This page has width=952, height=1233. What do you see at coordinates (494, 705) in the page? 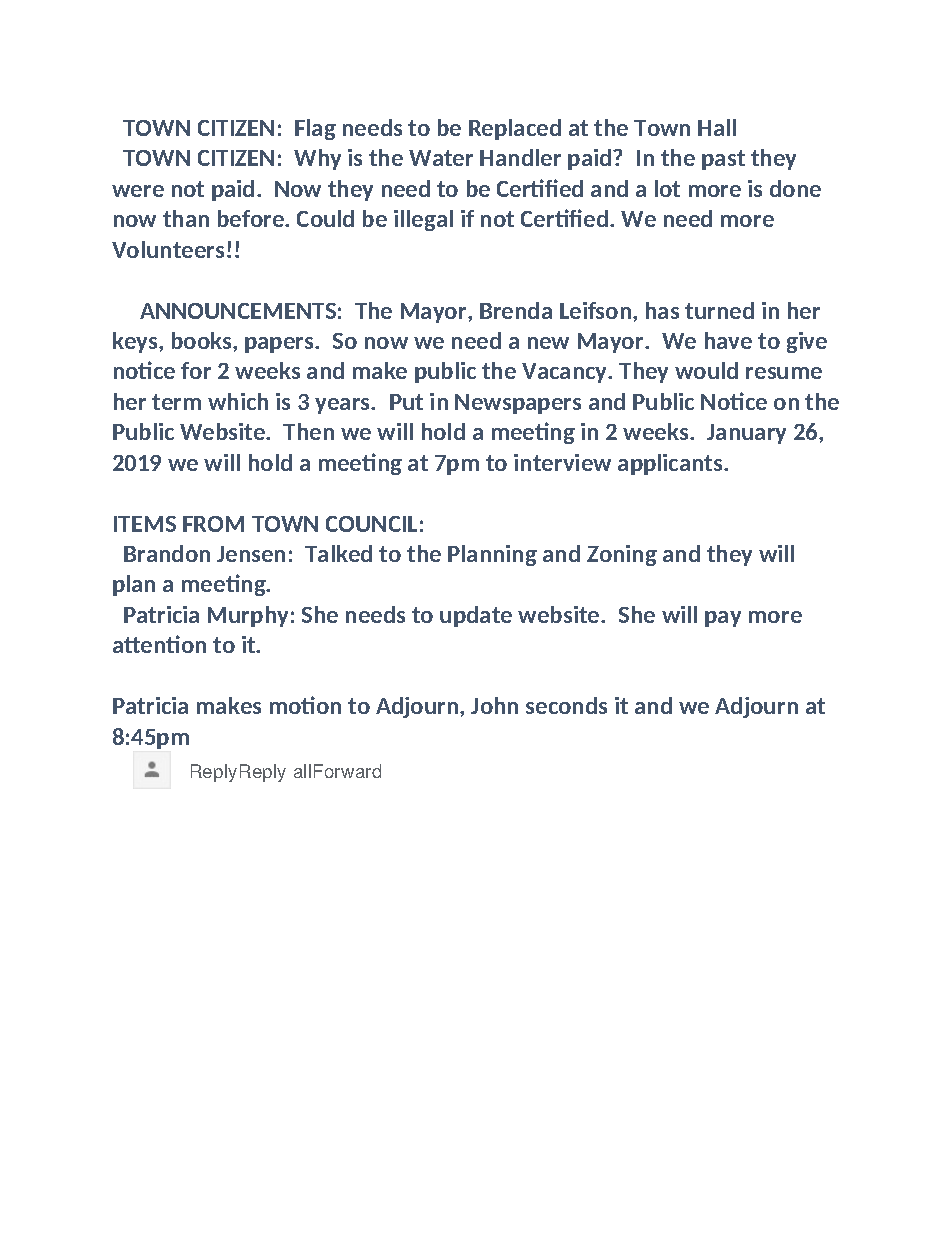
I see `John` at bounding box center [494, 705].
